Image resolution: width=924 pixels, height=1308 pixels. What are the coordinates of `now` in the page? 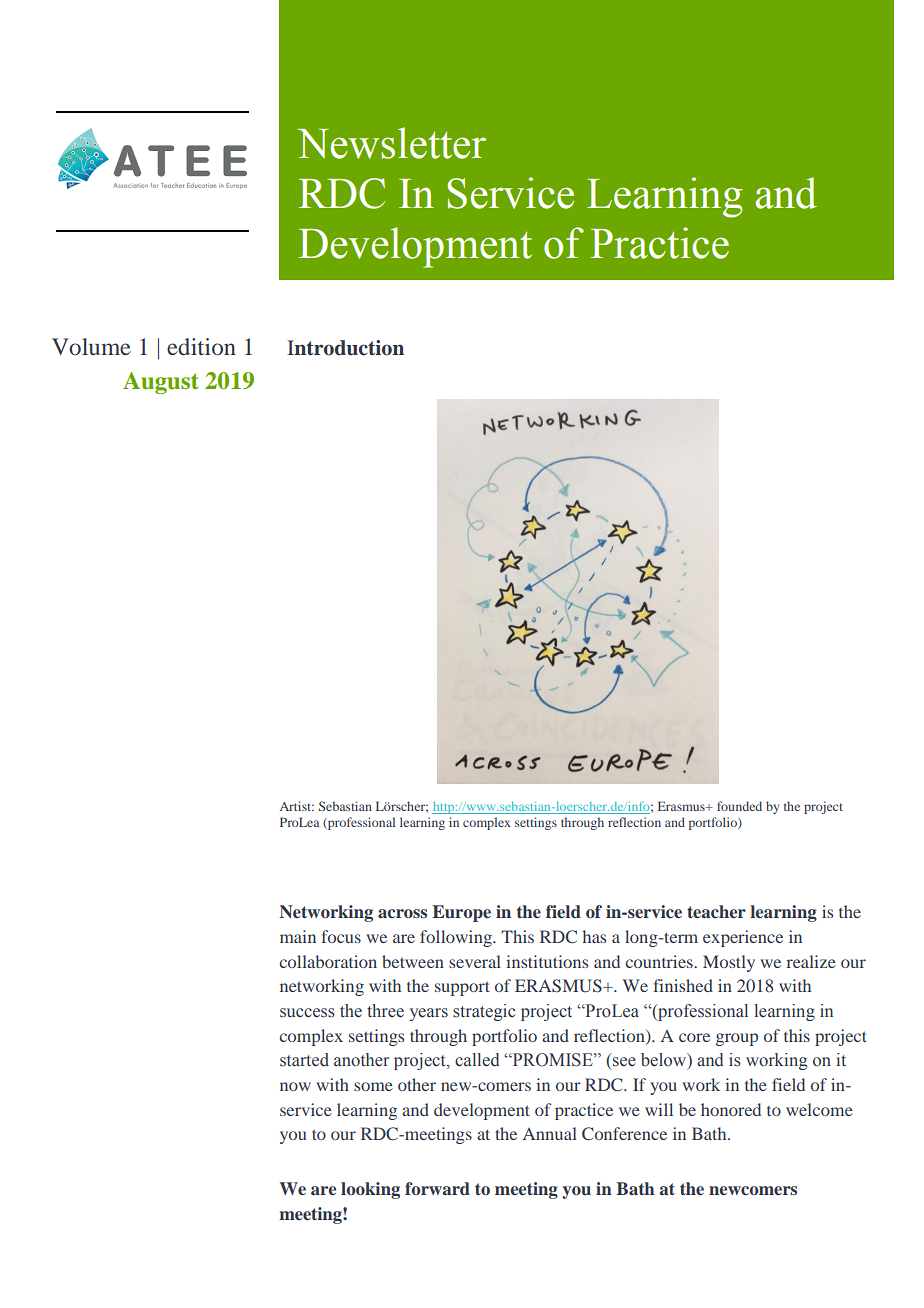 It's located at (295, 1086).
